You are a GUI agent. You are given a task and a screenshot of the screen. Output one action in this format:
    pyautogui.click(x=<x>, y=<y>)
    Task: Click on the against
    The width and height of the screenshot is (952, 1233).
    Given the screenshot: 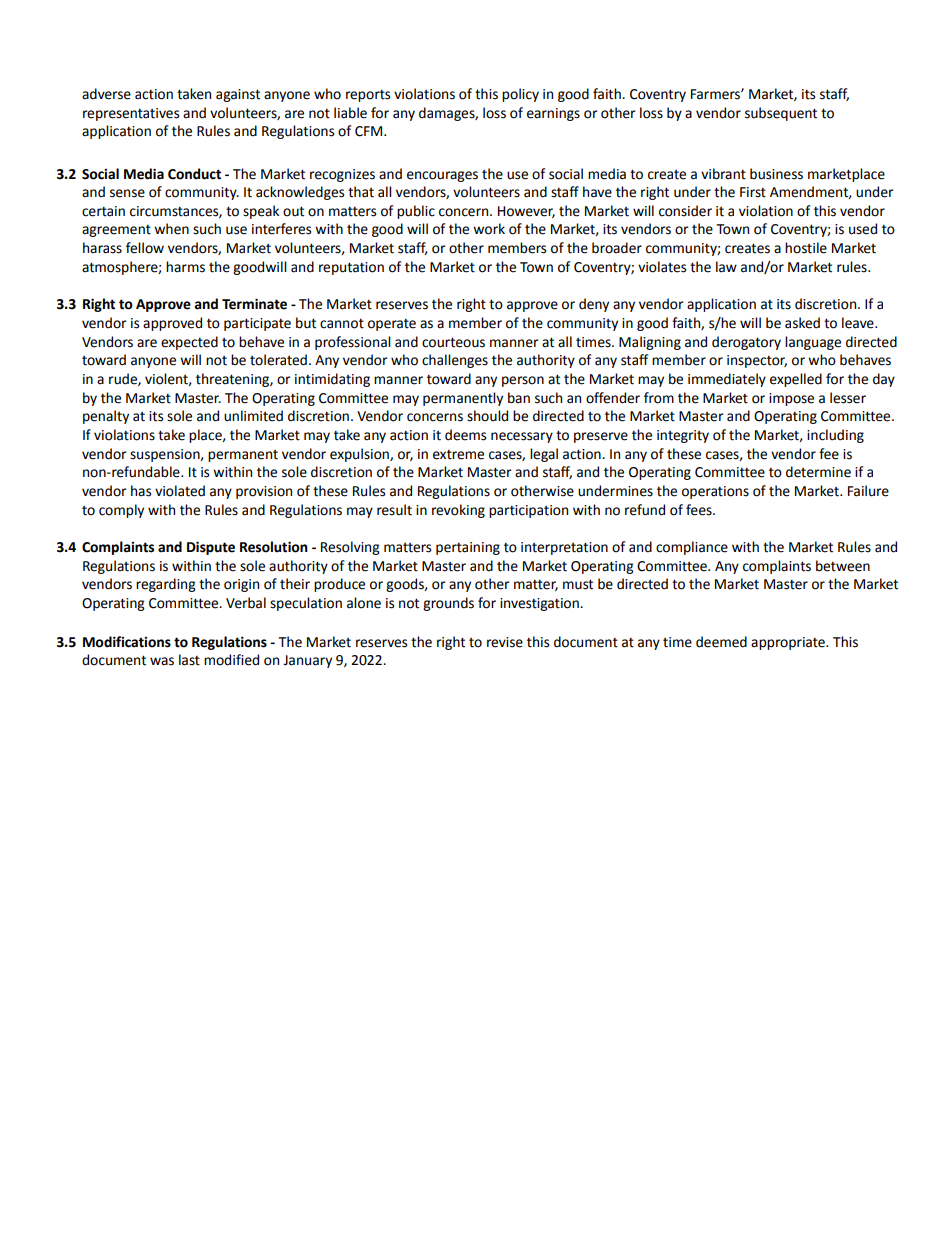 What is the action you would take?
    pyautogui.click(x=238, y=95)
